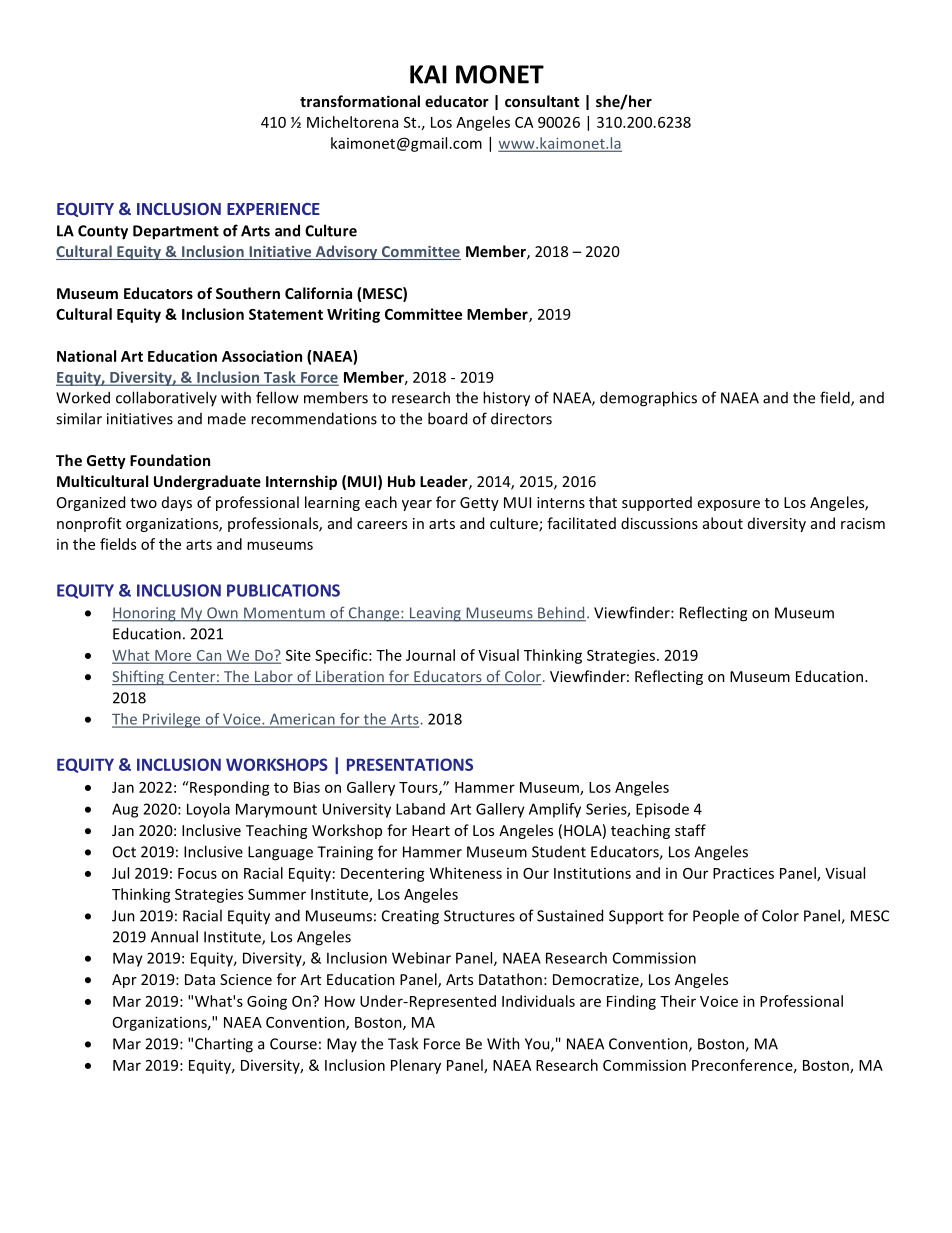 This document has height=1233, width=952. What do you see at coordinates (542, 101) in the document?
I see `consultant` at bounding box center [542, 101].
